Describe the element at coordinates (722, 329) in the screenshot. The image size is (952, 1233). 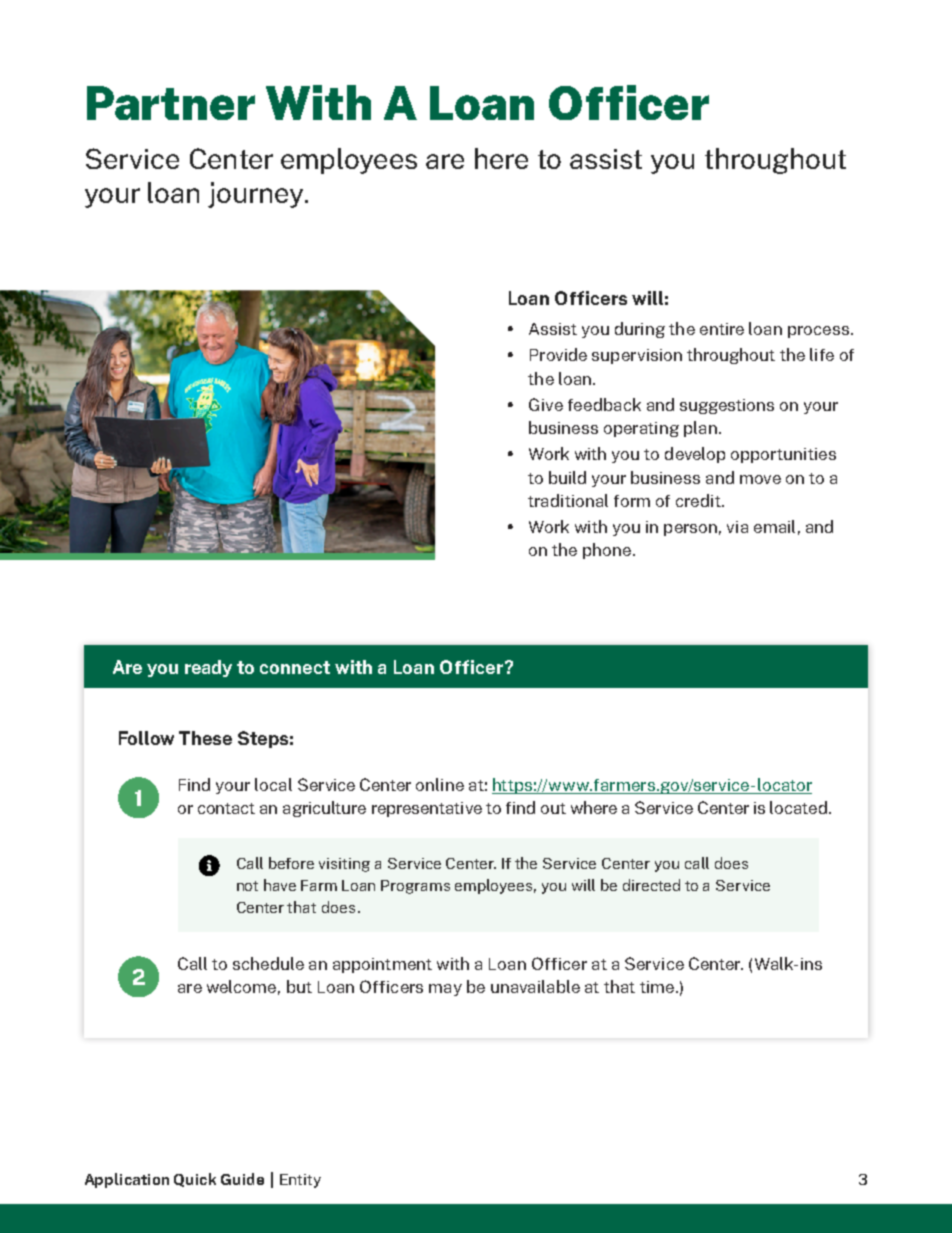
I see `entire` at that location.
